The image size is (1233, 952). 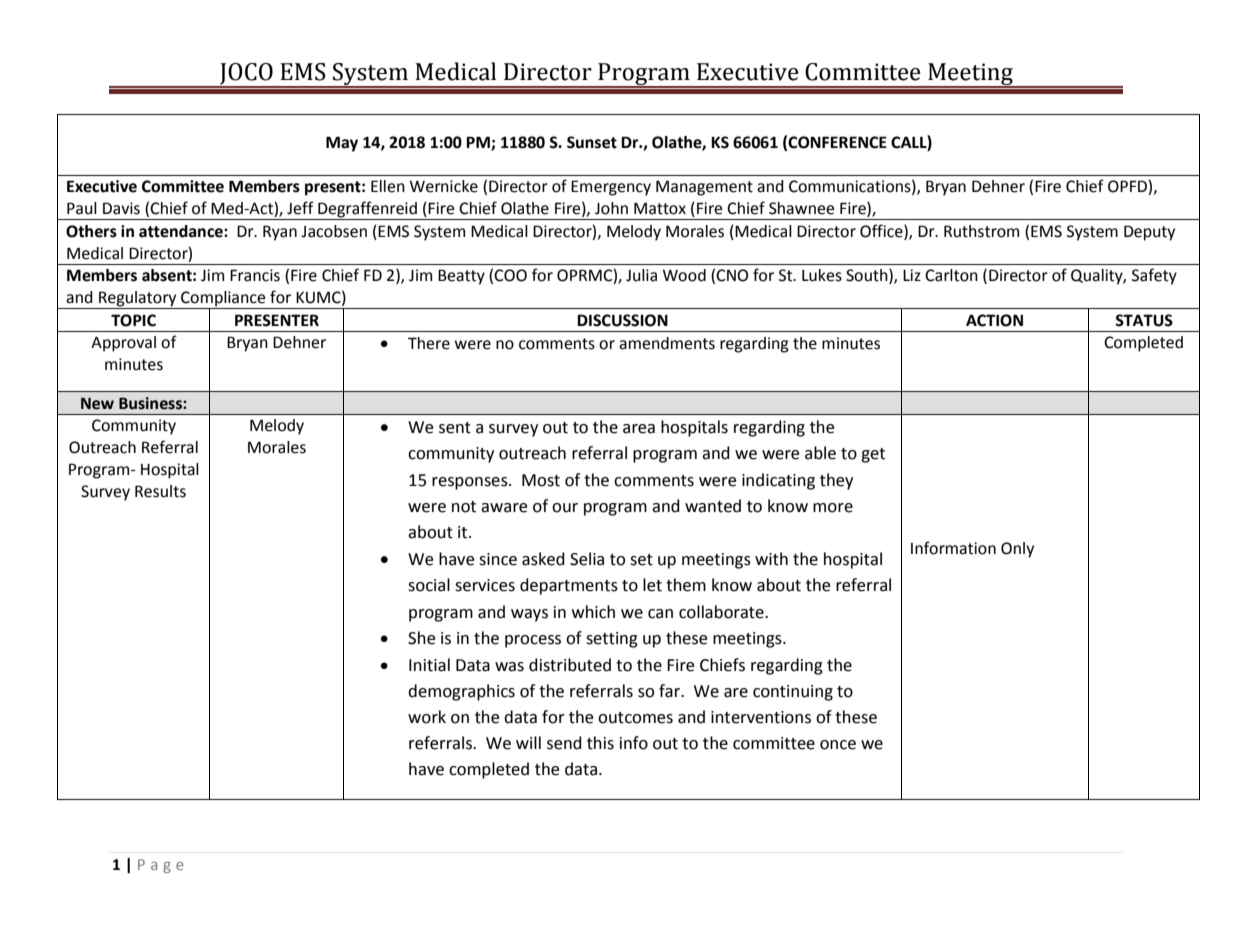 I want to click on TOPIC, so click(x=133, y=320).
